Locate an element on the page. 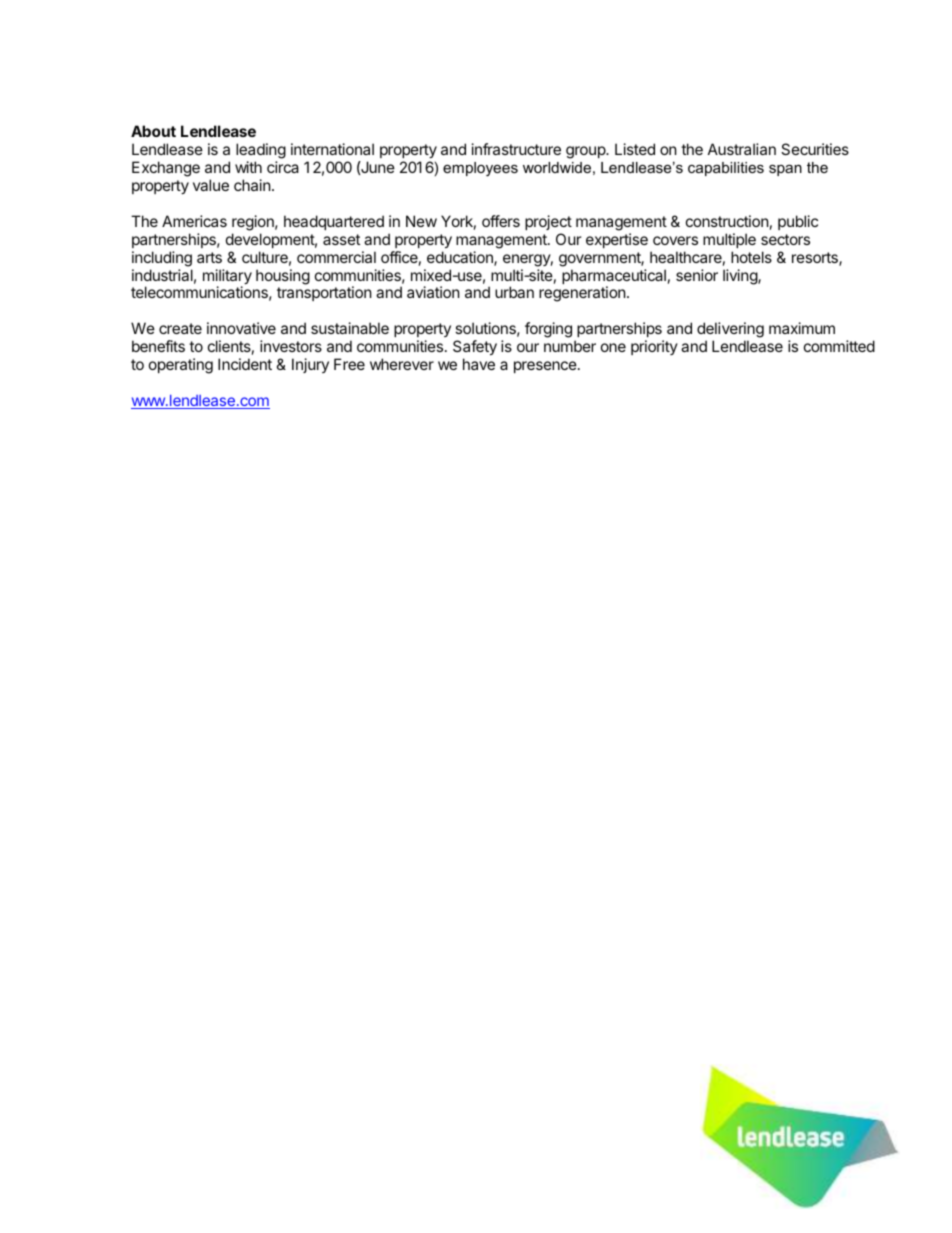  span is located at coordinates (785, 170).
